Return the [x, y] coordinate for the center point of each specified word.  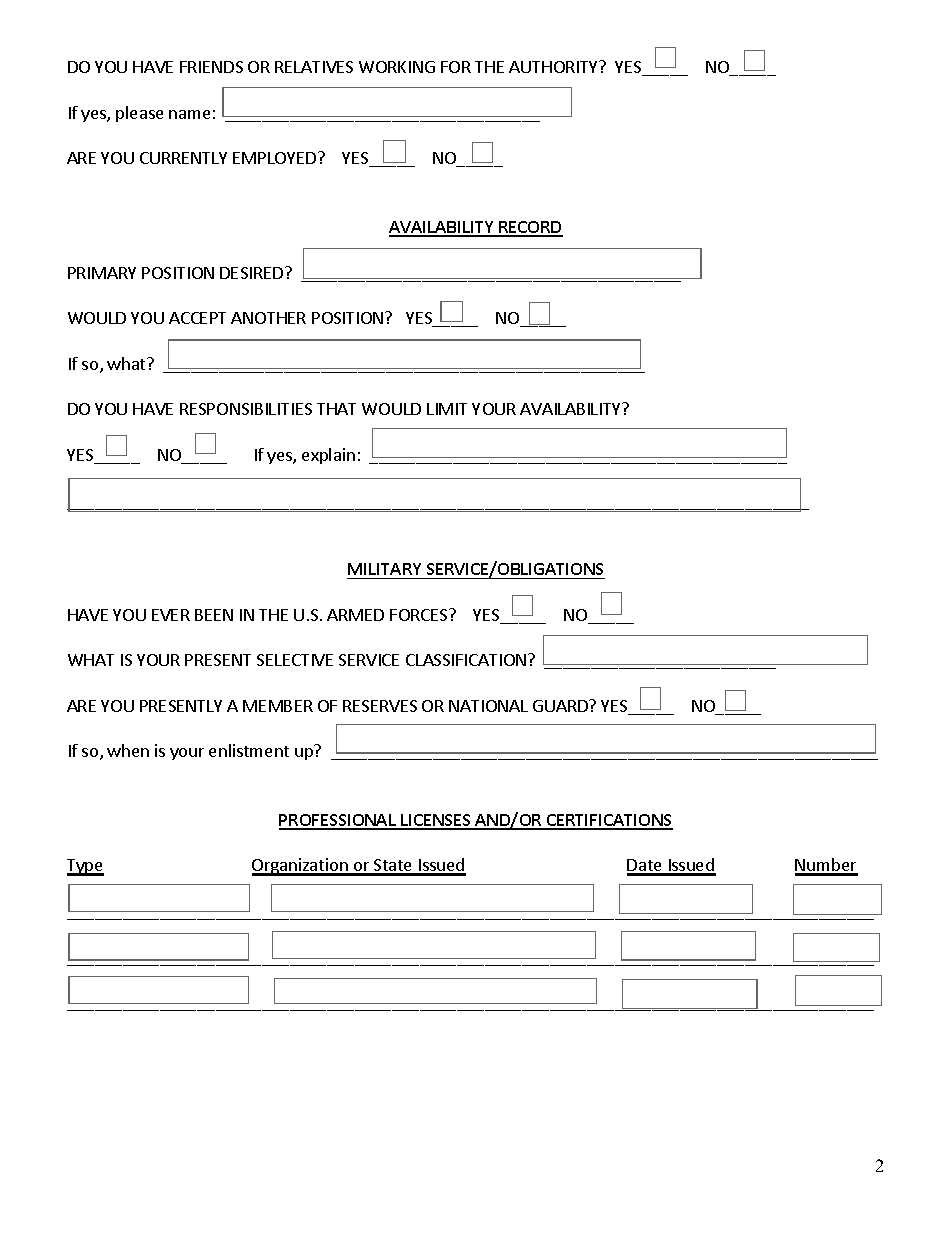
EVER [171, 615]
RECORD [530, 228]
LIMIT [447, 409]
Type [85, 867]
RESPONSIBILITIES [246, 409]
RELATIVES [314, 67]
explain [328, 456]
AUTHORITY [554, 67]
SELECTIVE [295, 660]
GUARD [561, 706]
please [139, 114]
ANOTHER [268, 318]
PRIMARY [102, 273]
